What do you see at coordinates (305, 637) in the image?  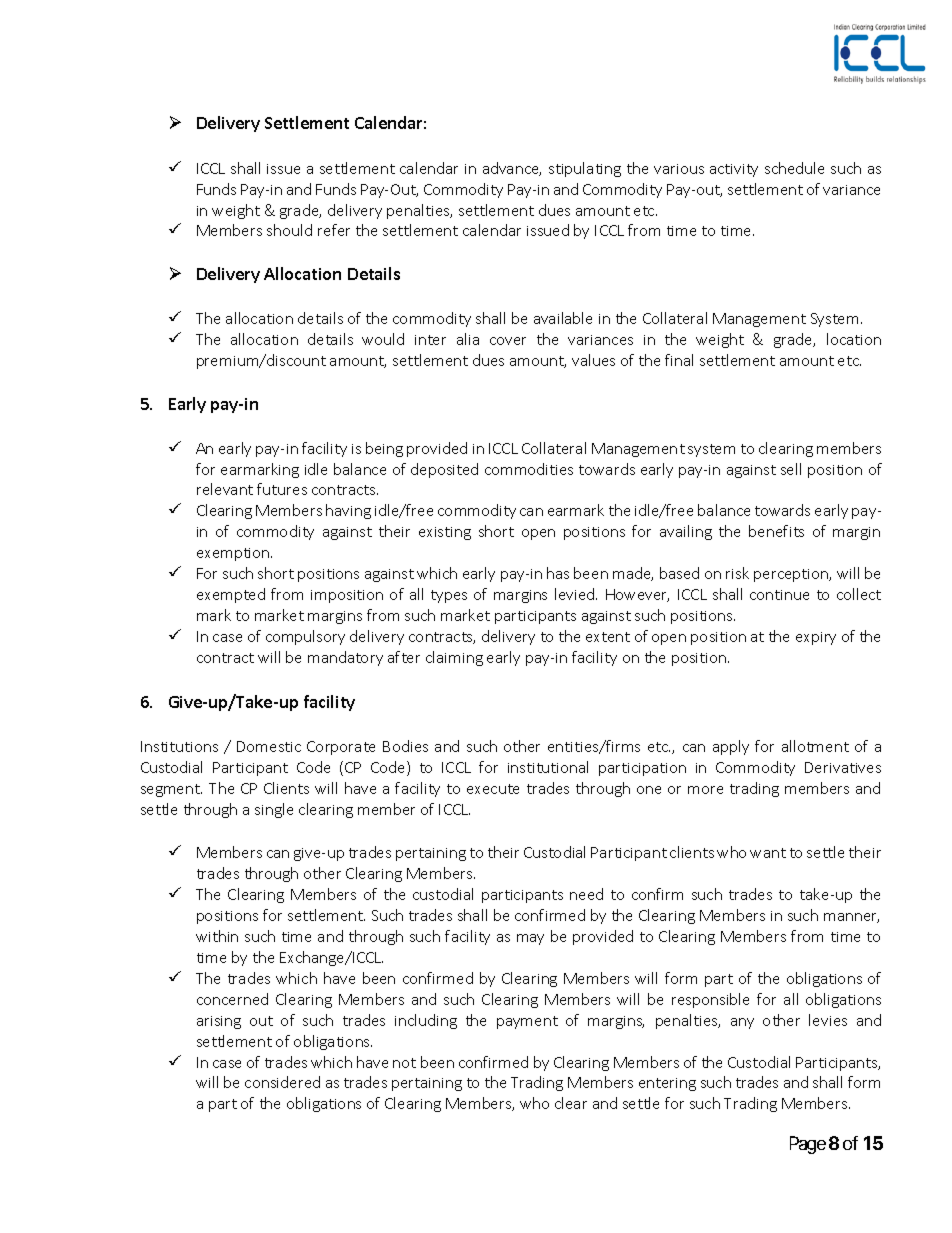 I see `compulsory` at bounding box center [305, 637].
